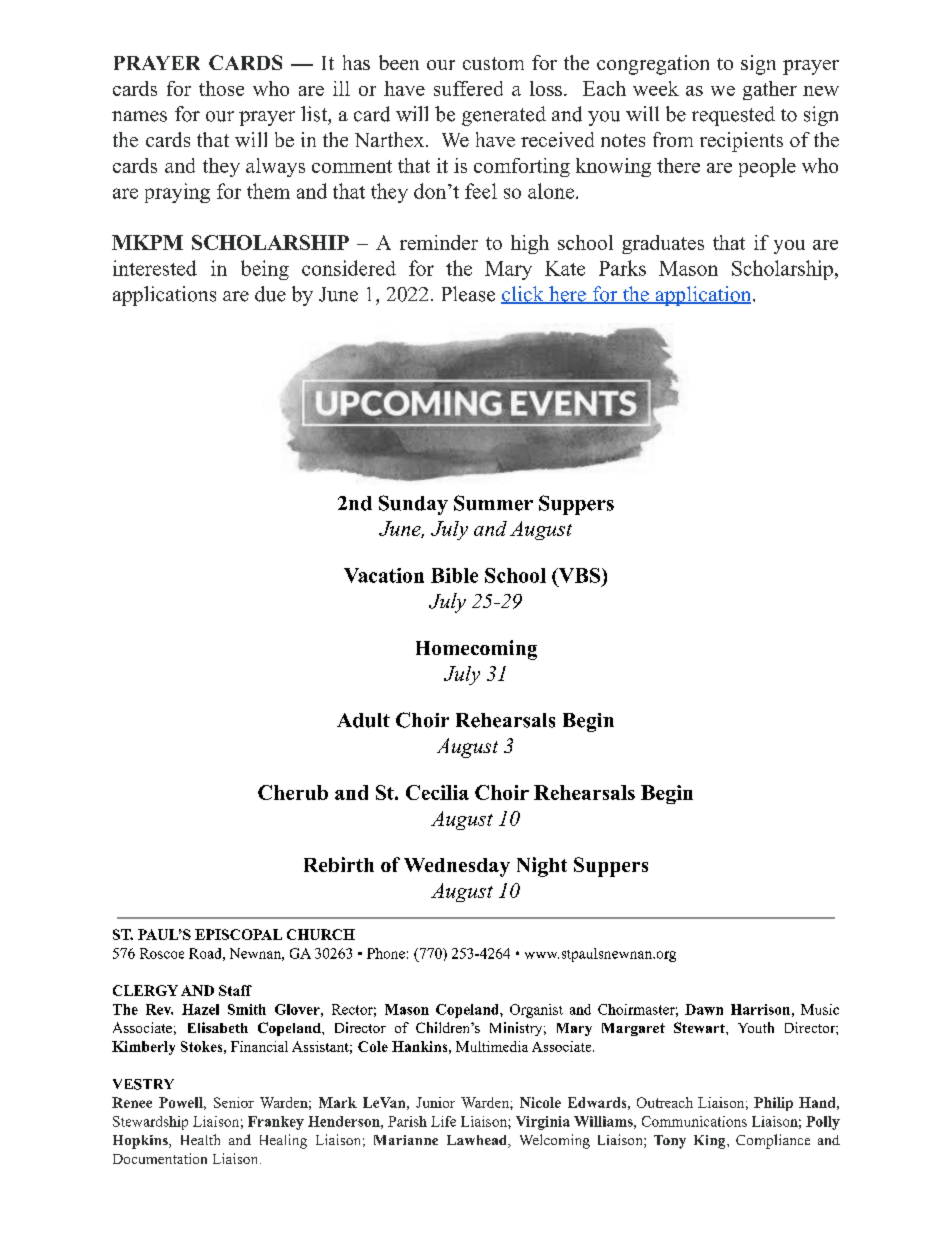 The image size is (952, 1233). What do you see at coordinates (270, 294) in the page?
I see `due` at bounding box center [270, 294].
